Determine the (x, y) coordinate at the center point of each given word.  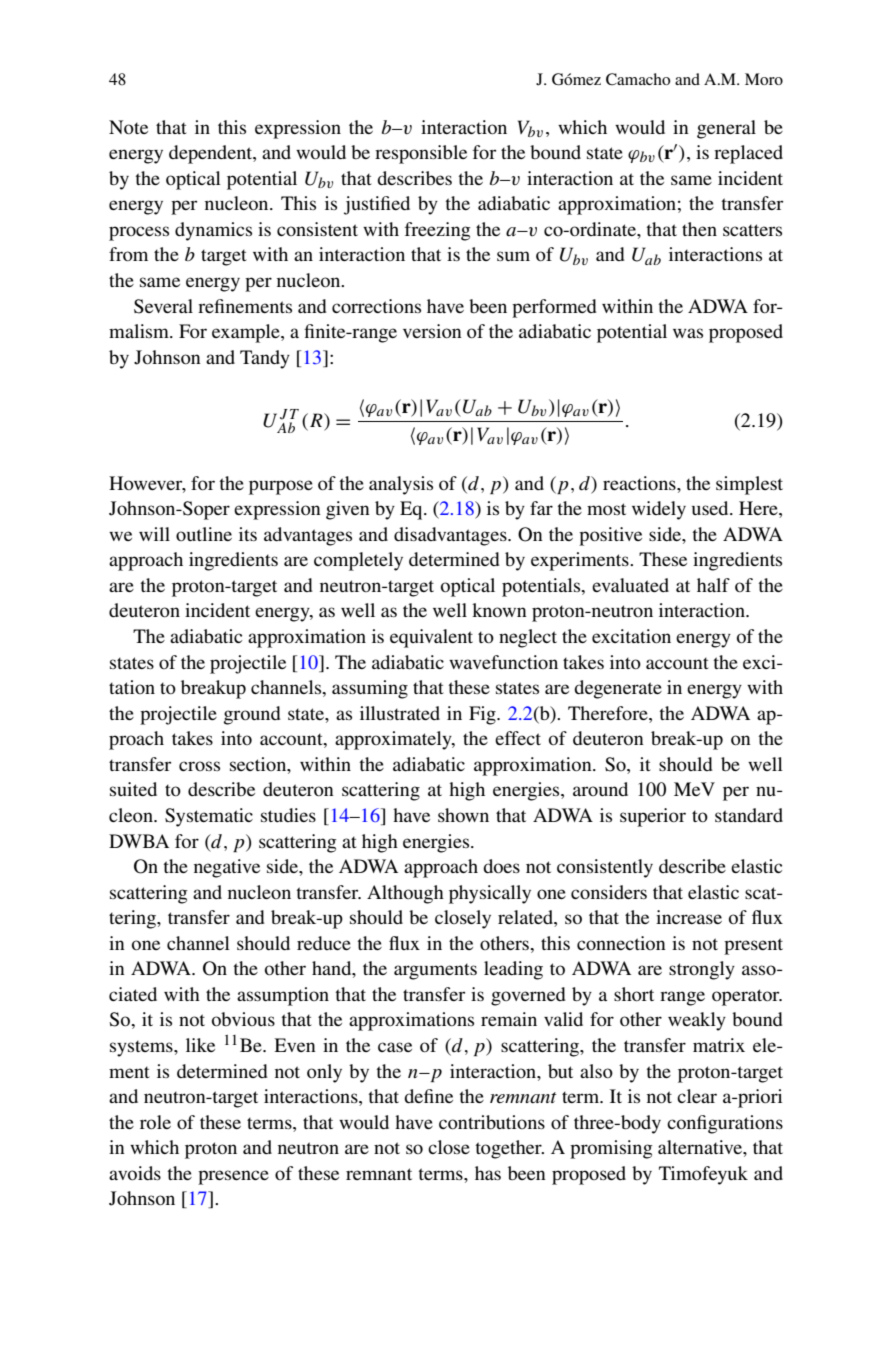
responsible (421, 154)
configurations (725, 1124)
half (713, 585)
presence (233, 1177)
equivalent (431, 638)
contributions (492, 1122)
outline (204, 534)
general (726, 129)
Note (128, 127)
